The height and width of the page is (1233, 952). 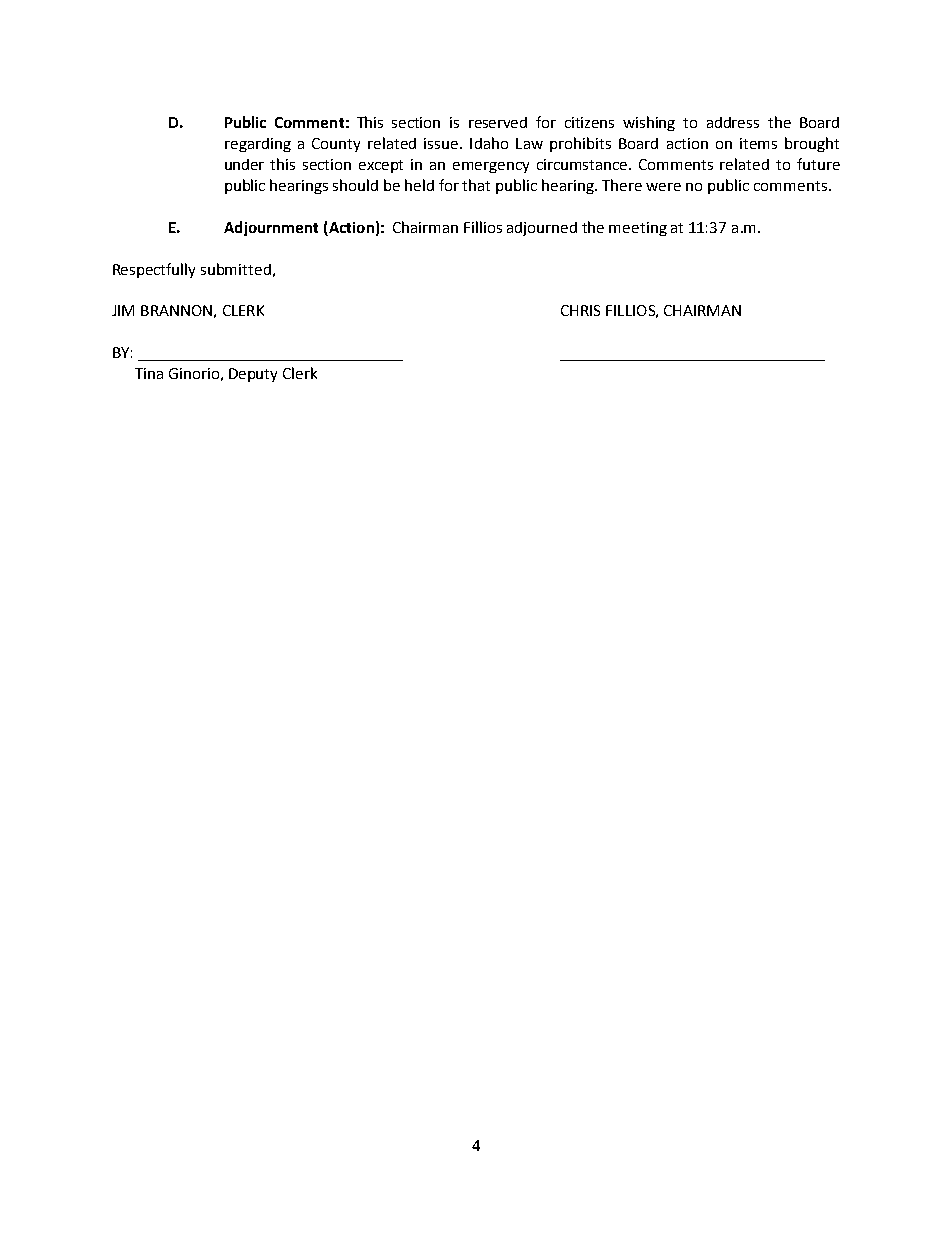 I want to click on reserved, so click(x=498, y=122).
